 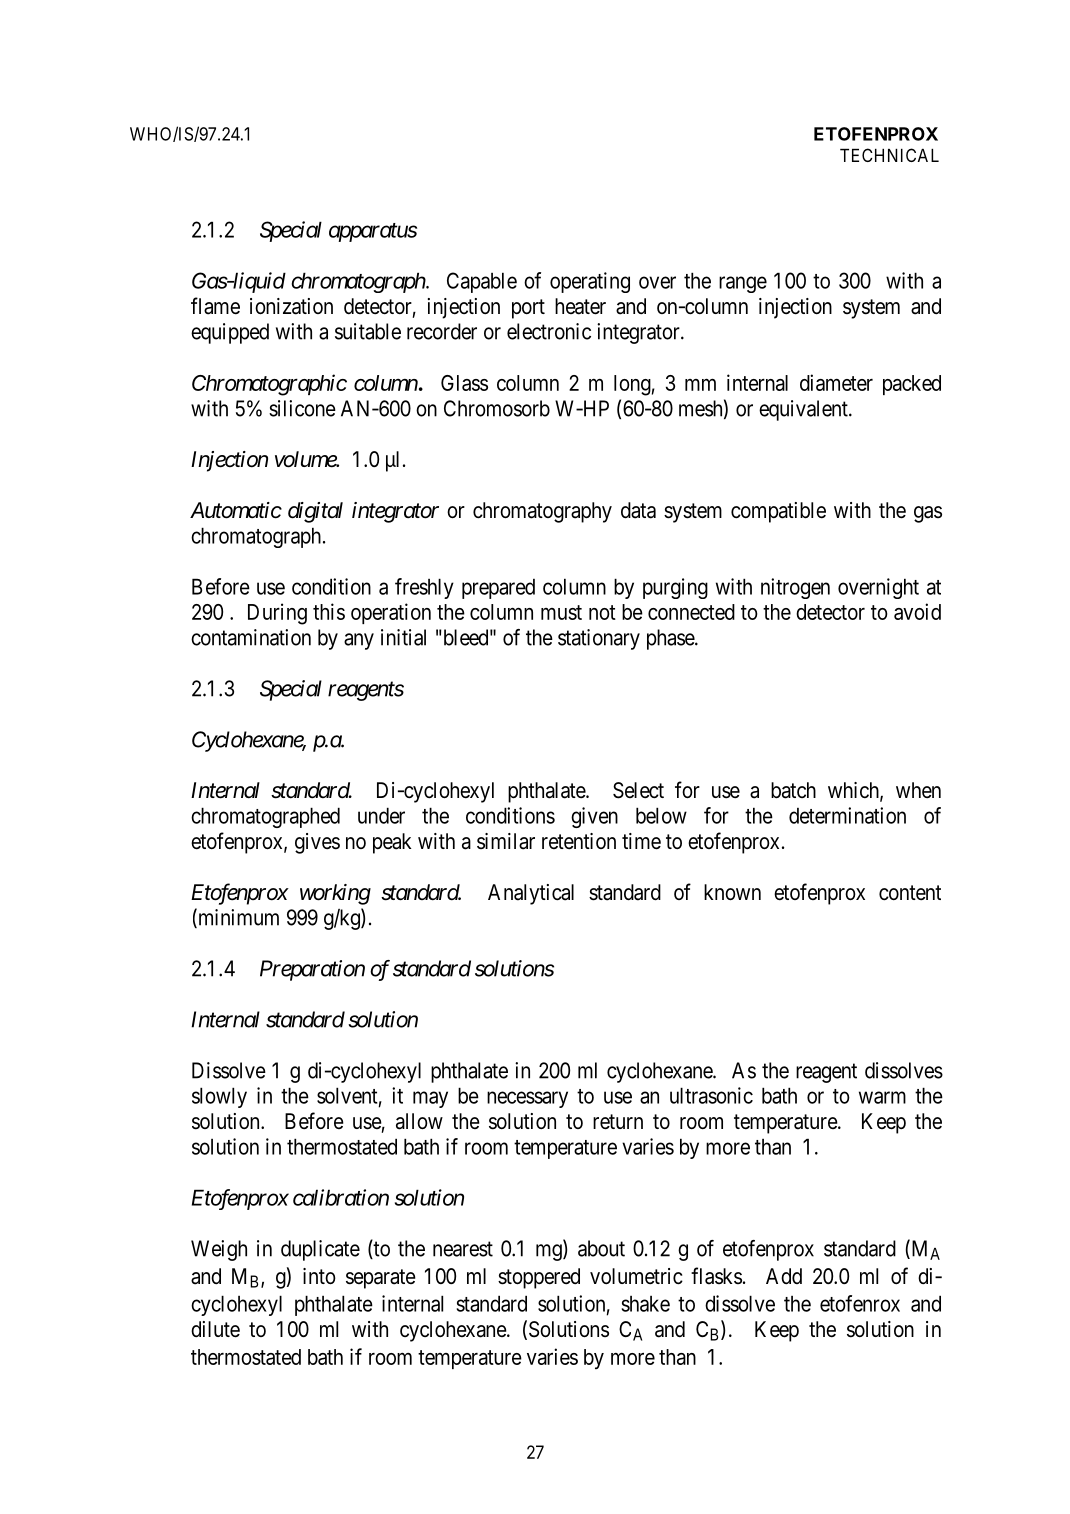 I want to click on electronic, so click(x=549, y=331).
